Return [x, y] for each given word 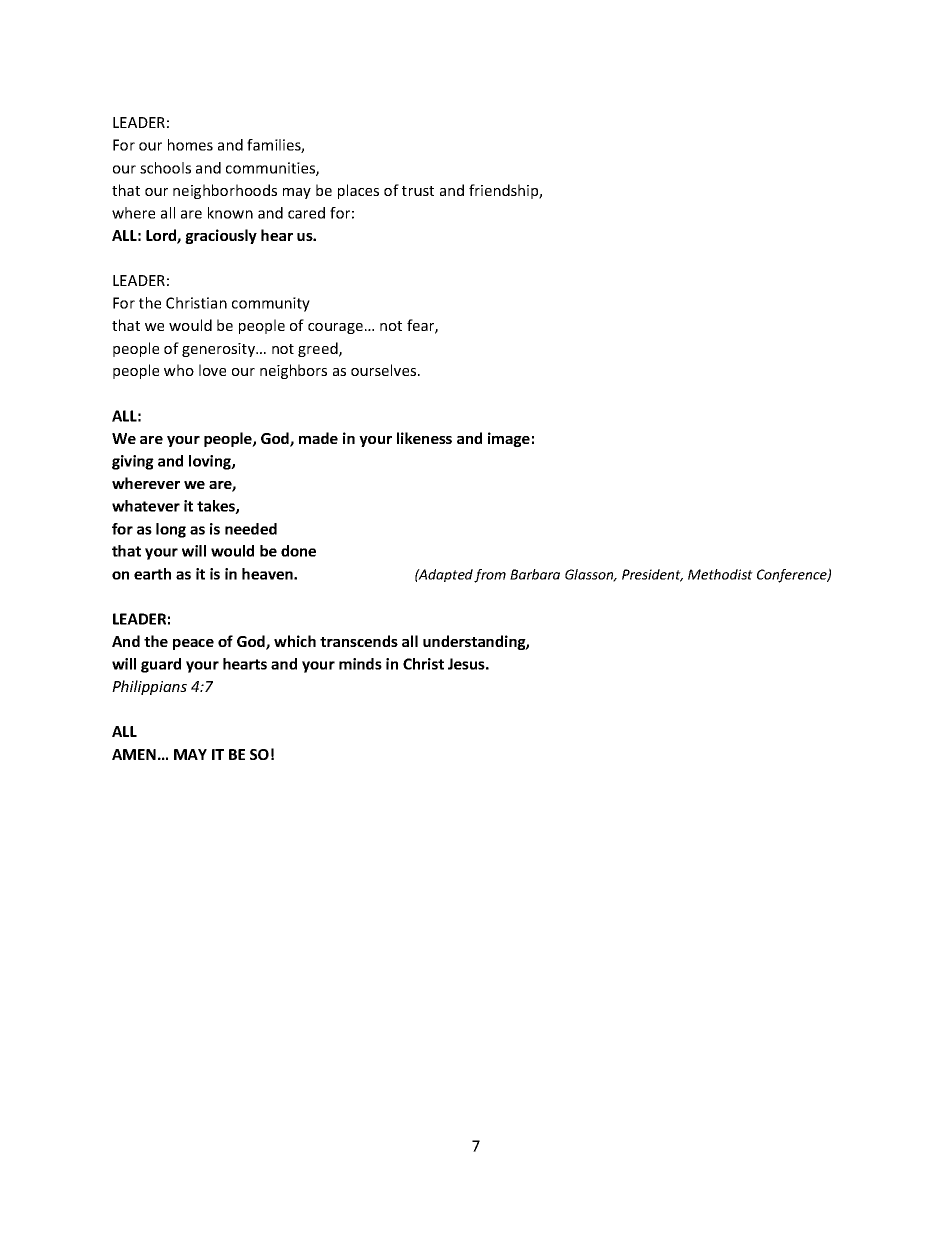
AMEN [134, 754]
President [652, 575]
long [171, 530]
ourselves [385, 370]
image [509, 439]
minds [360, 664]
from [490, 576]
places [358, 191]
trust [418, 191]
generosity [219, 350]
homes [190, 145]
